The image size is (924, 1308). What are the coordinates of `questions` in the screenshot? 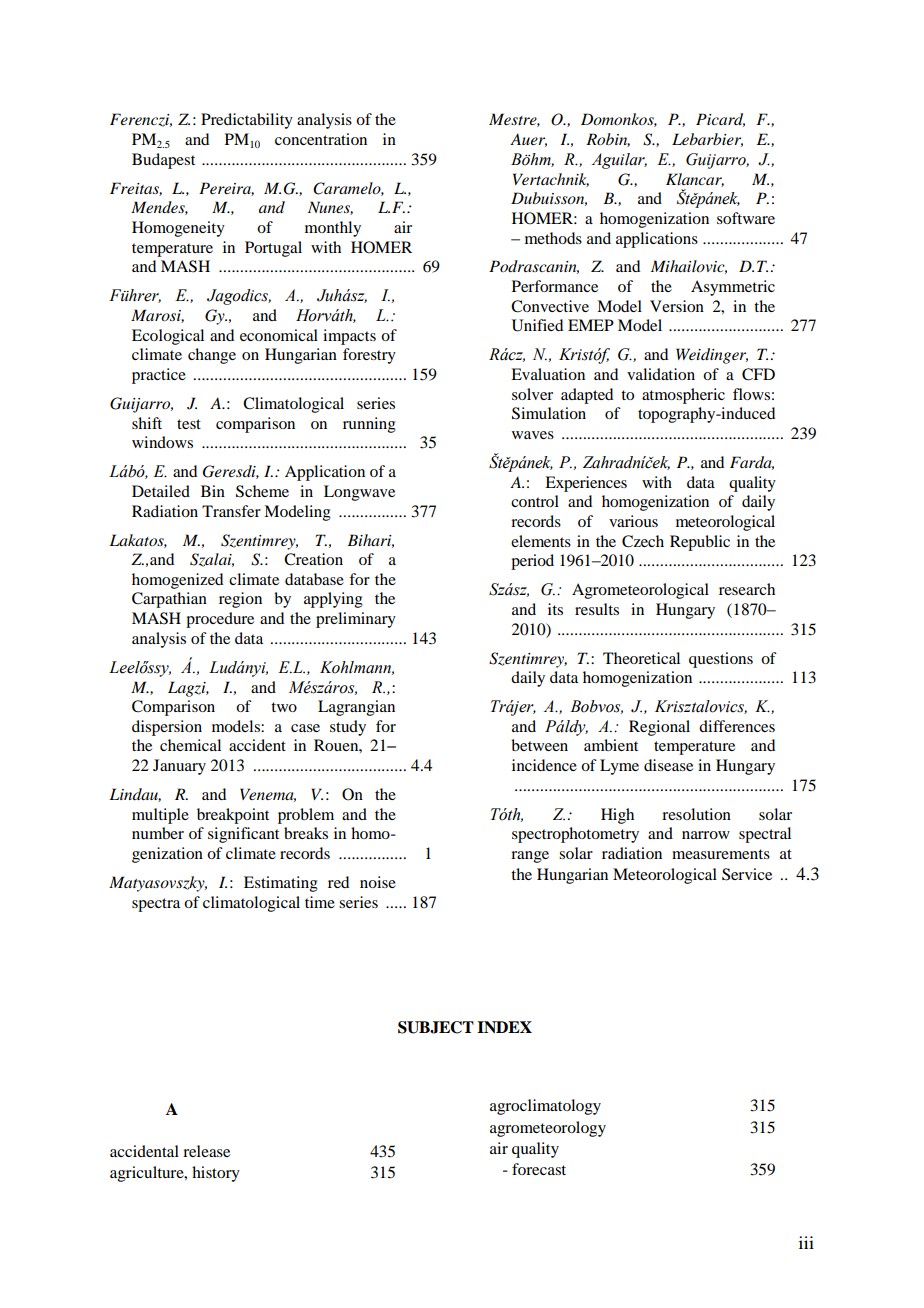 It's located at (721, 660).
